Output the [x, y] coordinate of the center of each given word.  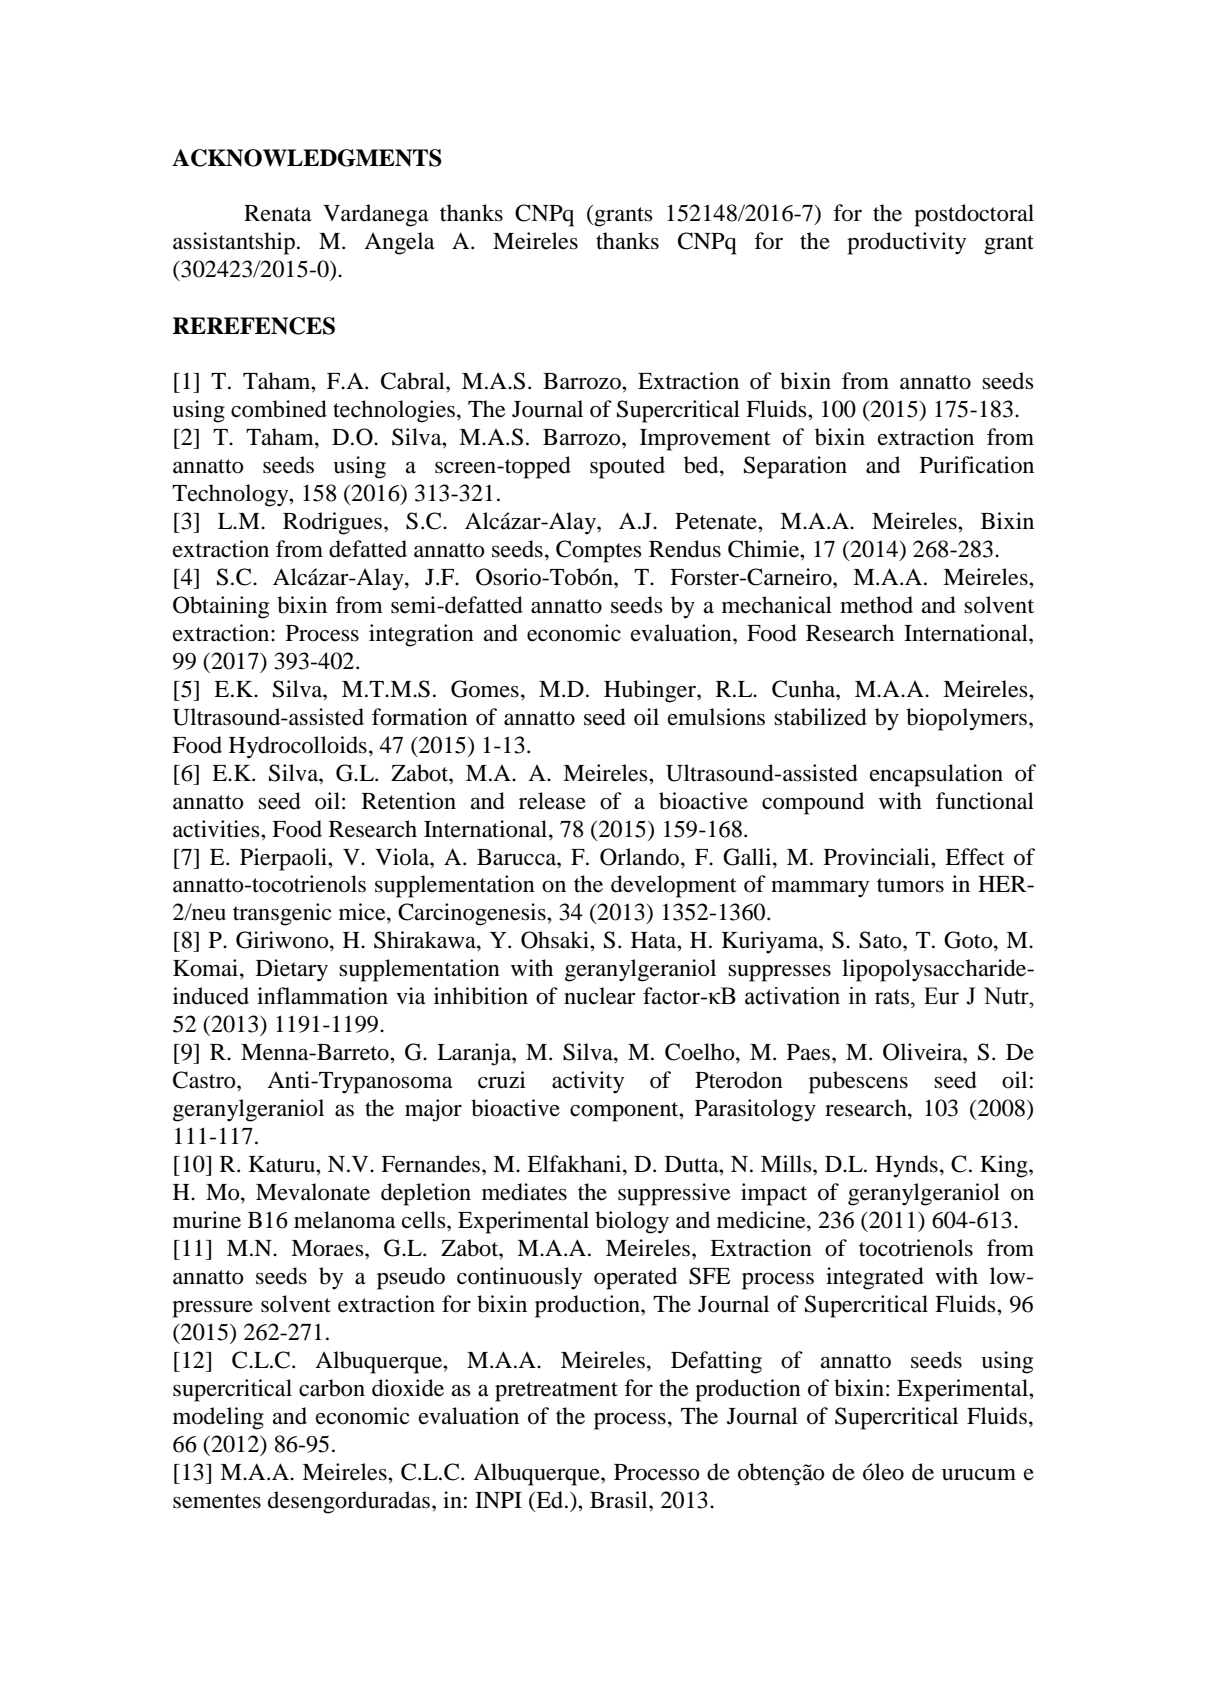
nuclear [599, 996]
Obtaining [221, 607]
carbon [332, 1388]
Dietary [292, 970]
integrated [875, 1278]
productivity [906, 243]
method [876, 605]
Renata [278, 213]
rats [892, 997]
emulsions [716, 717]
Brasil [620, 1500]
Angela [399, 243]
